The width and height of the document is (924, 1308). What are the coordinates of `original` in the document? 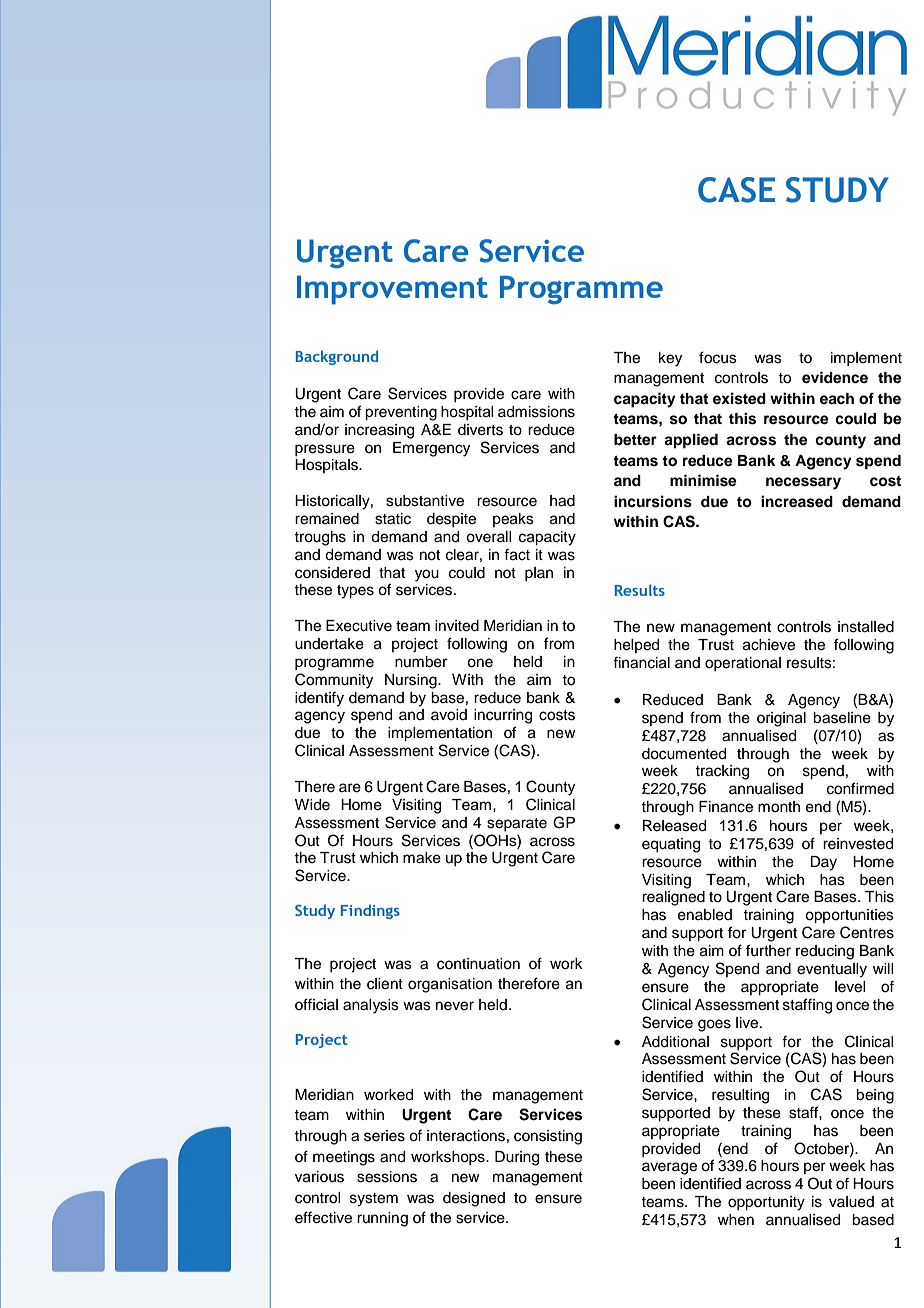 It's located at (781, 719).
